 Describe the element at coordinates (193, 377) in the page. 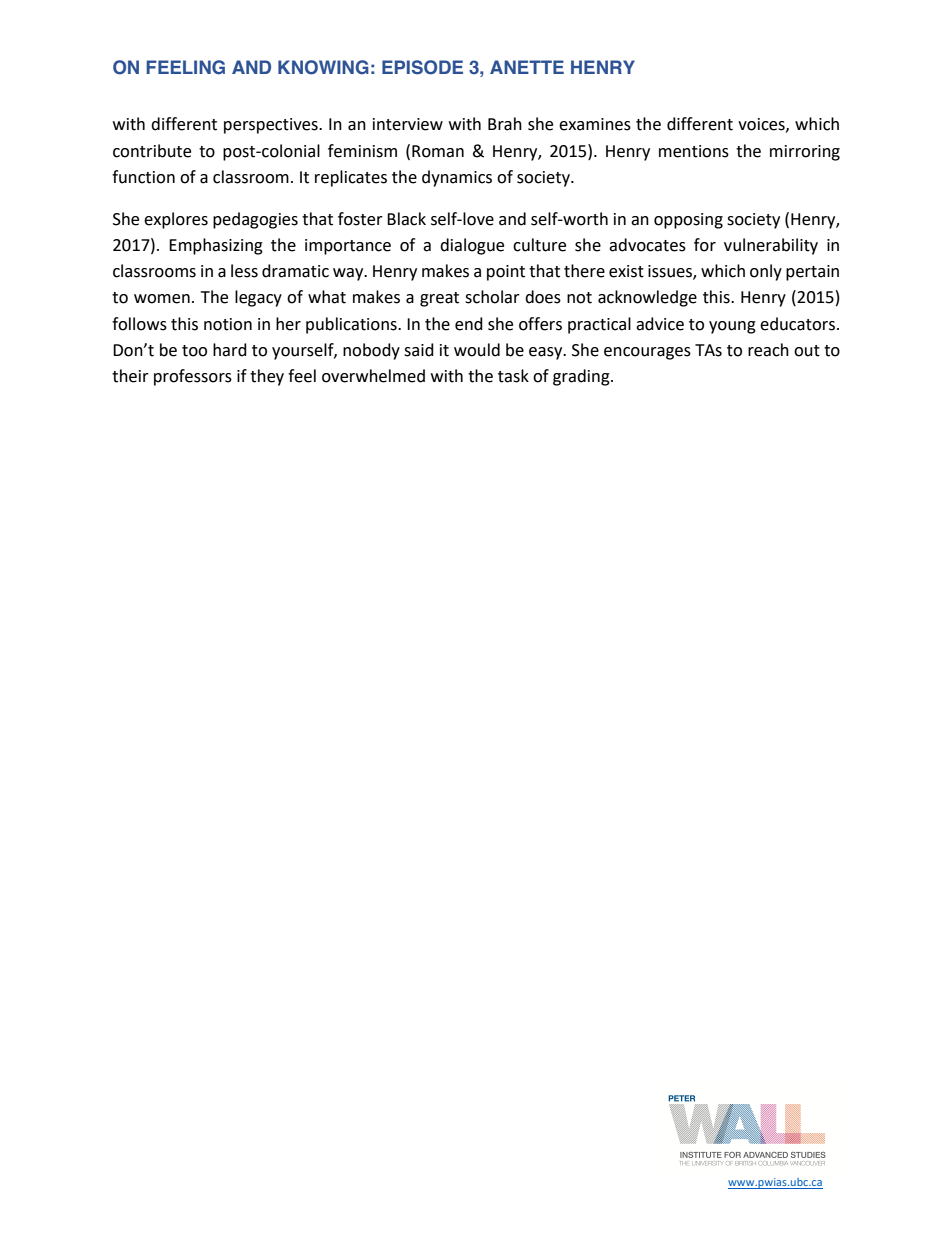

I see `professors` at that location.
